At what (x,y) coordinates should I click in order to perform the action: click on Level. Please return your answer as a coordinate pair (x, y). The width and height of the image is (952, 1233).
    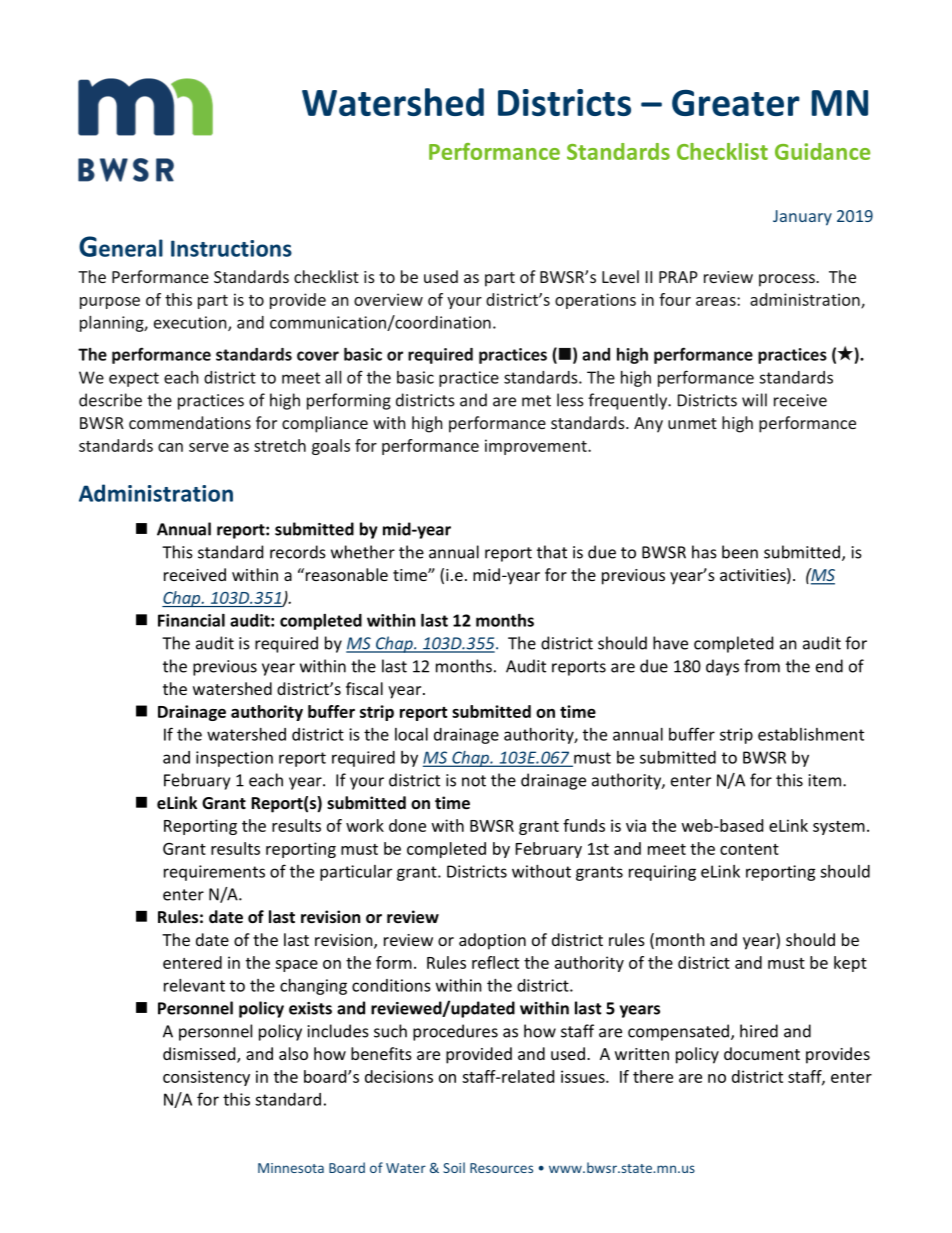
    Looking at the image, I should click on (620, 276).
